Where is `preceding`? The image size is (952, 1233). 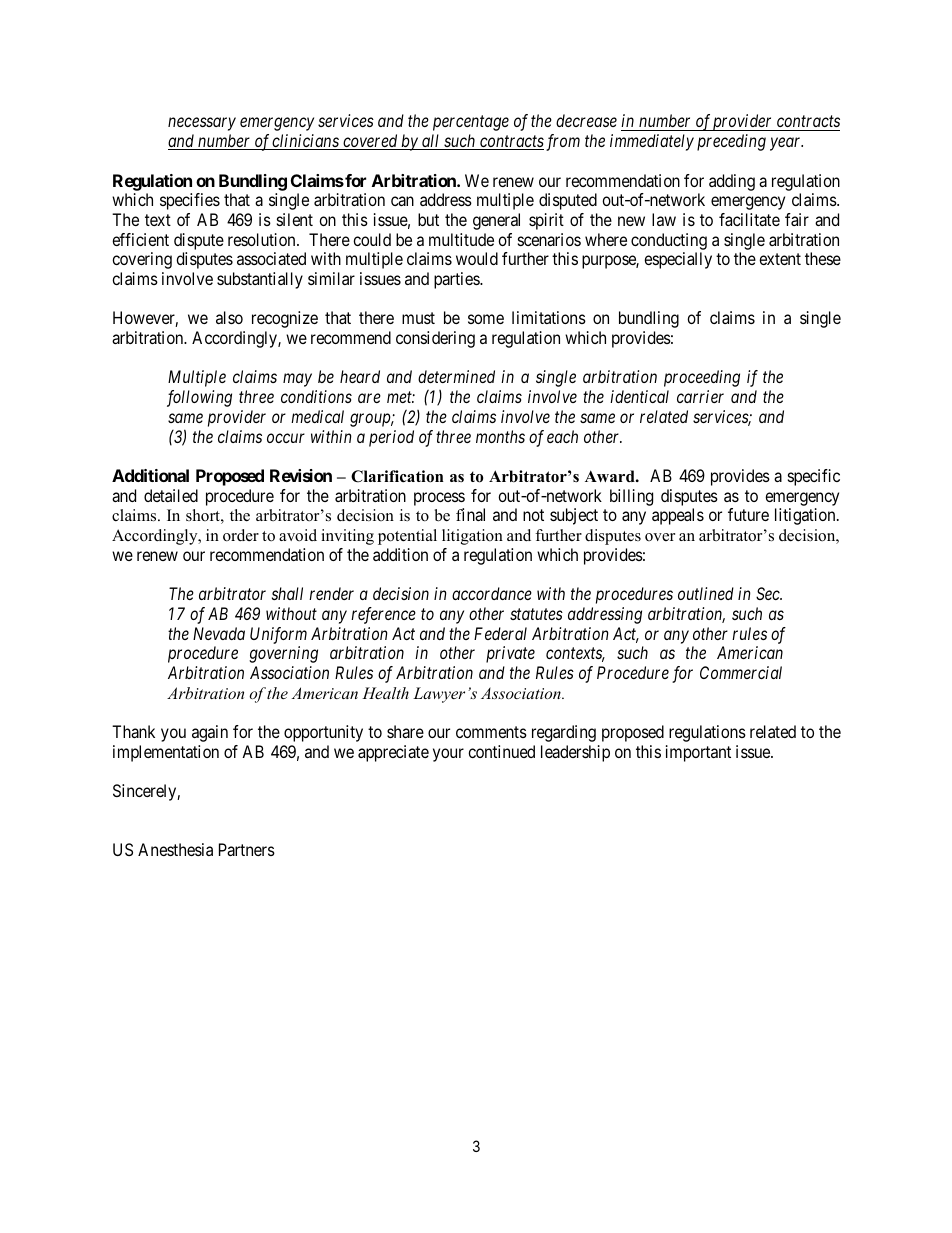
preceding is located at coordinates (731, 142).
